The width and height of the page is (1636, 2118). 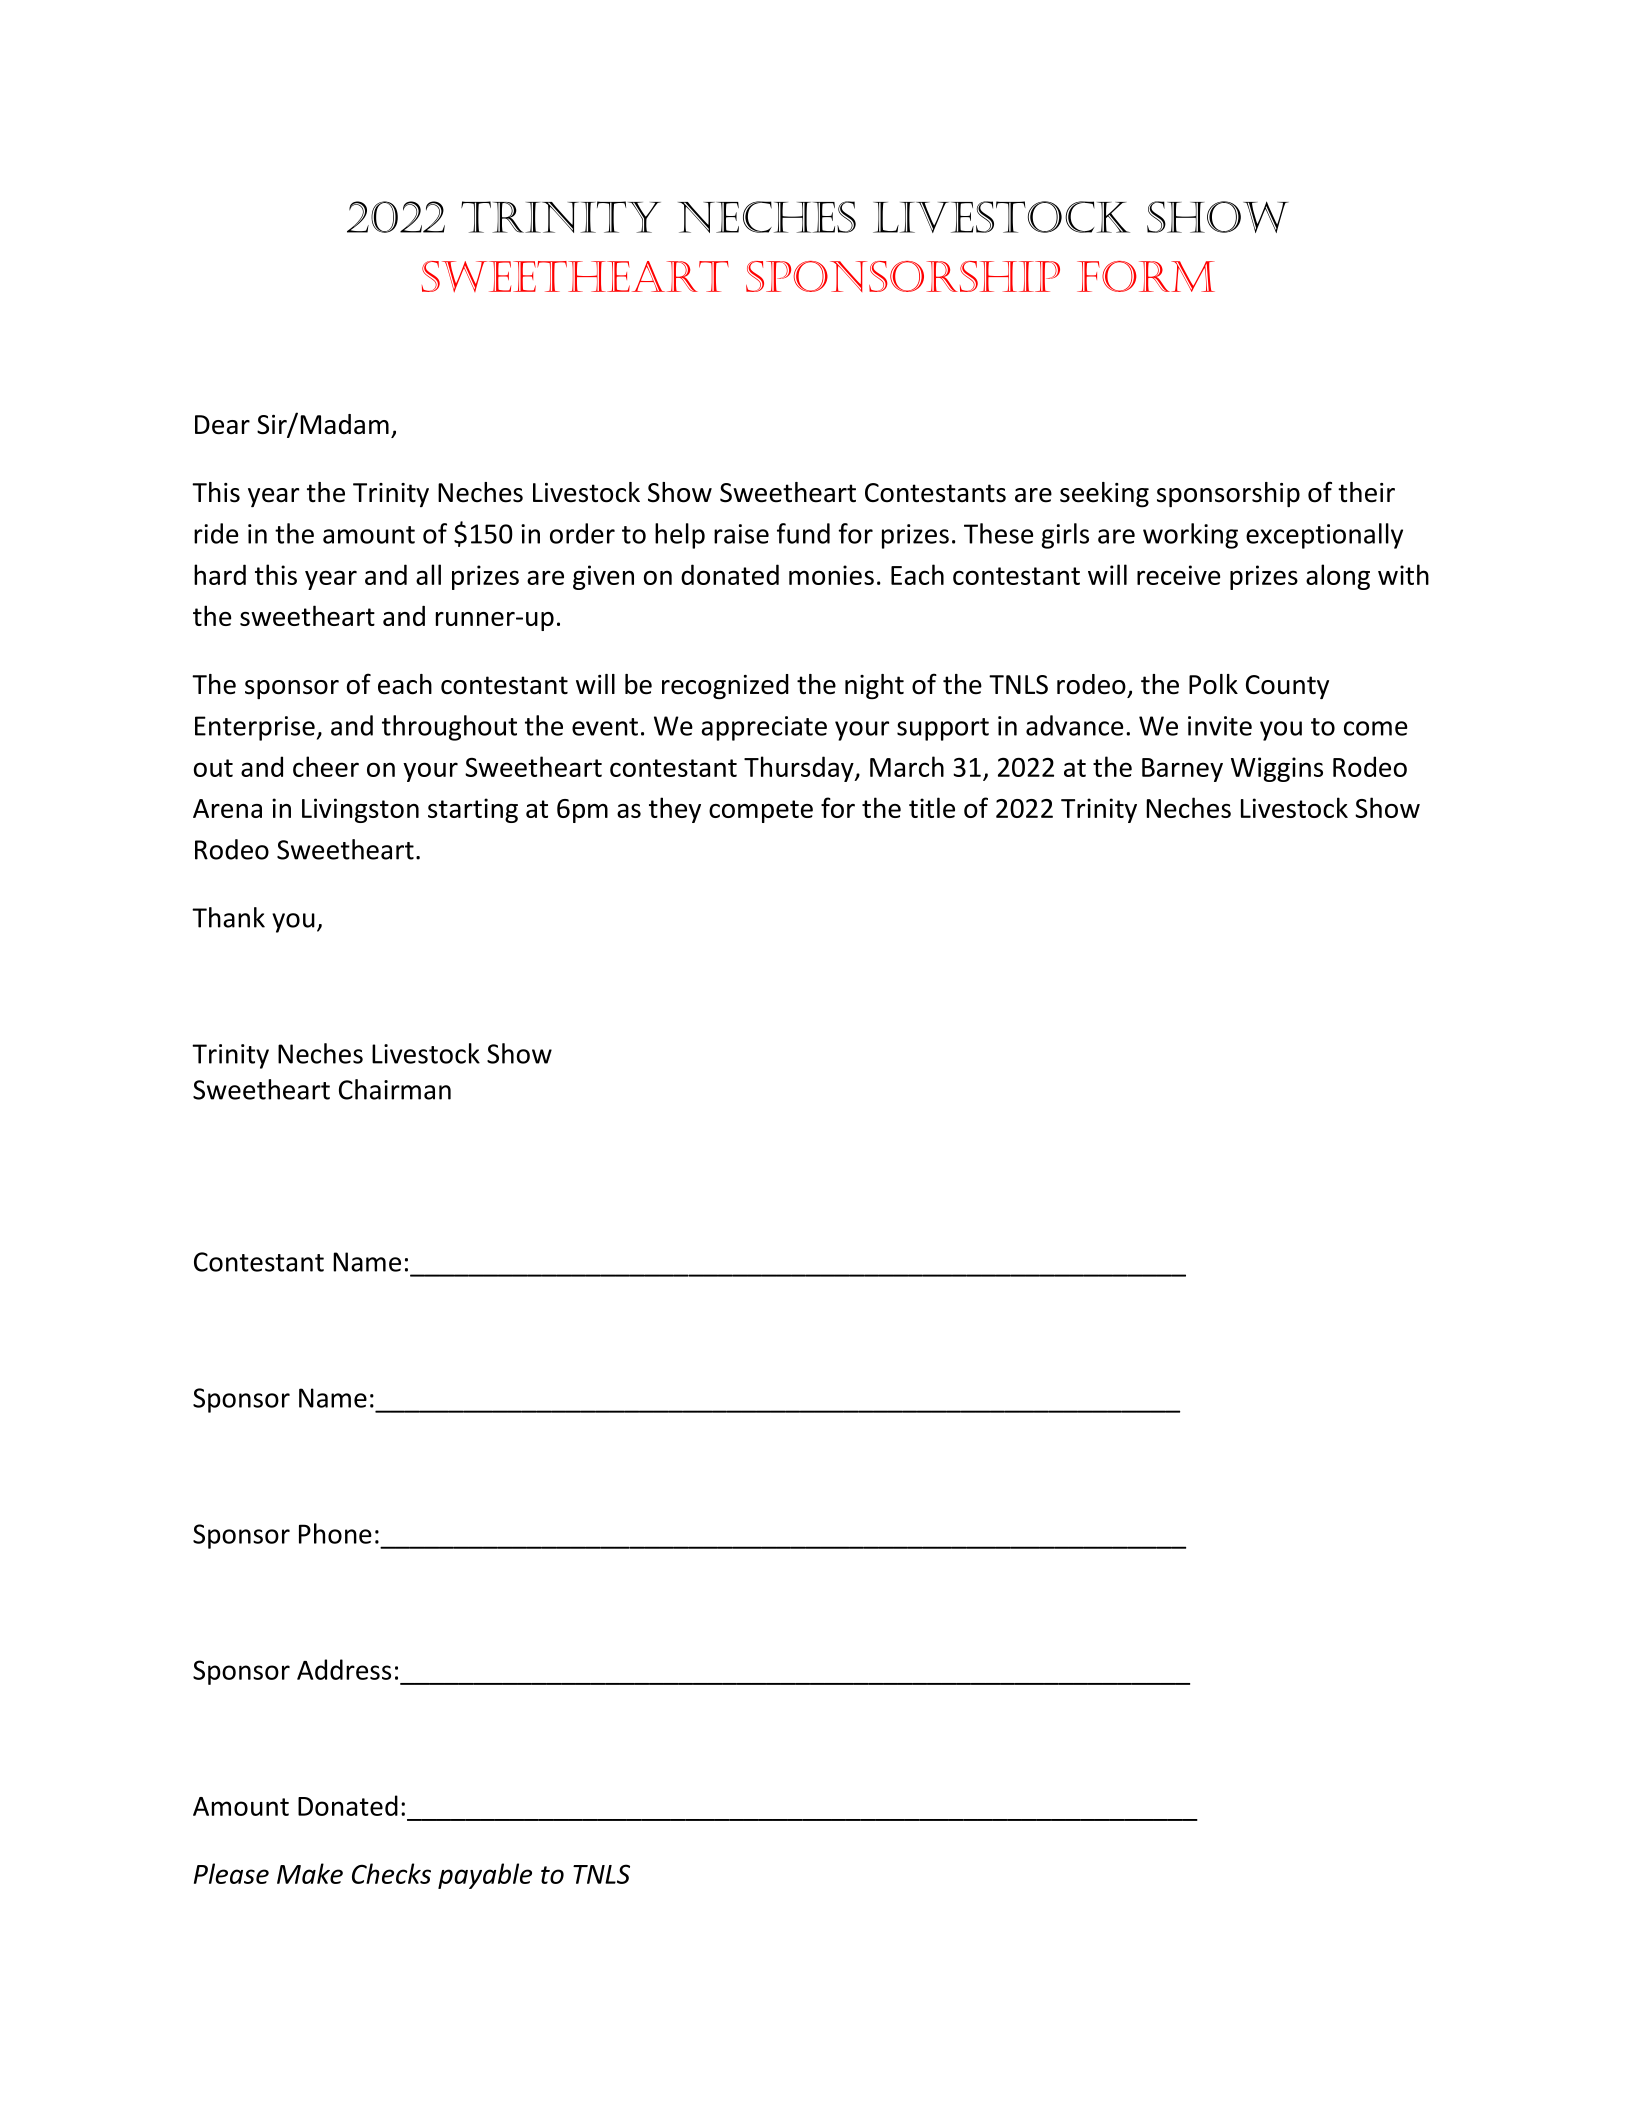 What do you see at coordinates (831, 575) in the page?
I see `monies` at bounding box center [831, 575].
